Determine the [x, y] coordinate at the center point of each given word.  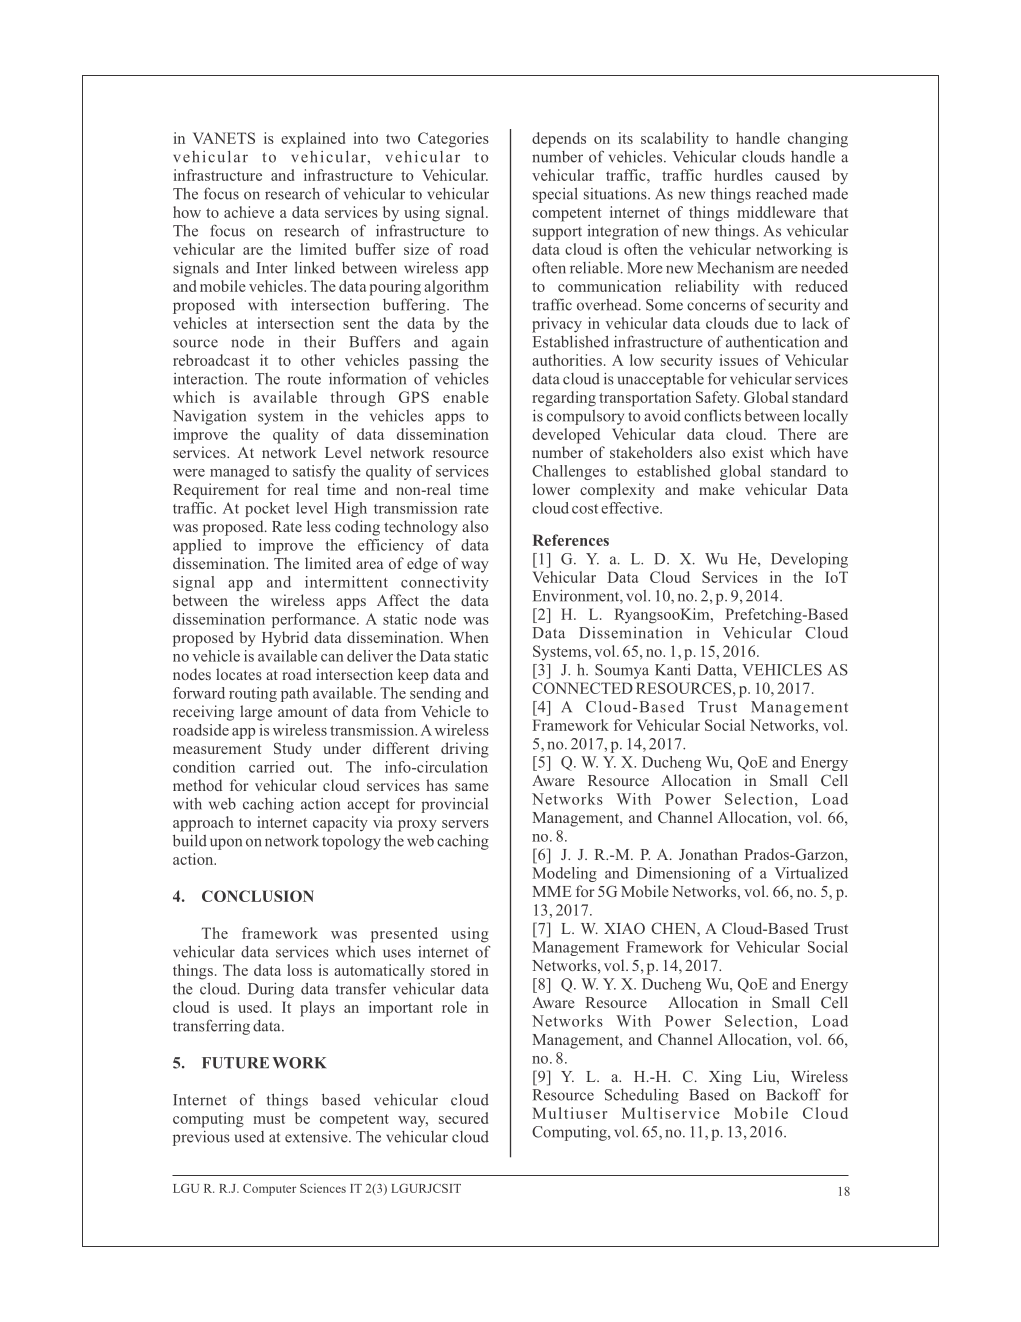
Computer [269, 1189]
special [555, 195]
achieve [249, 212]
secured [463, 1118]
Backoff [793, 1094]
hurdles [738, 175]
